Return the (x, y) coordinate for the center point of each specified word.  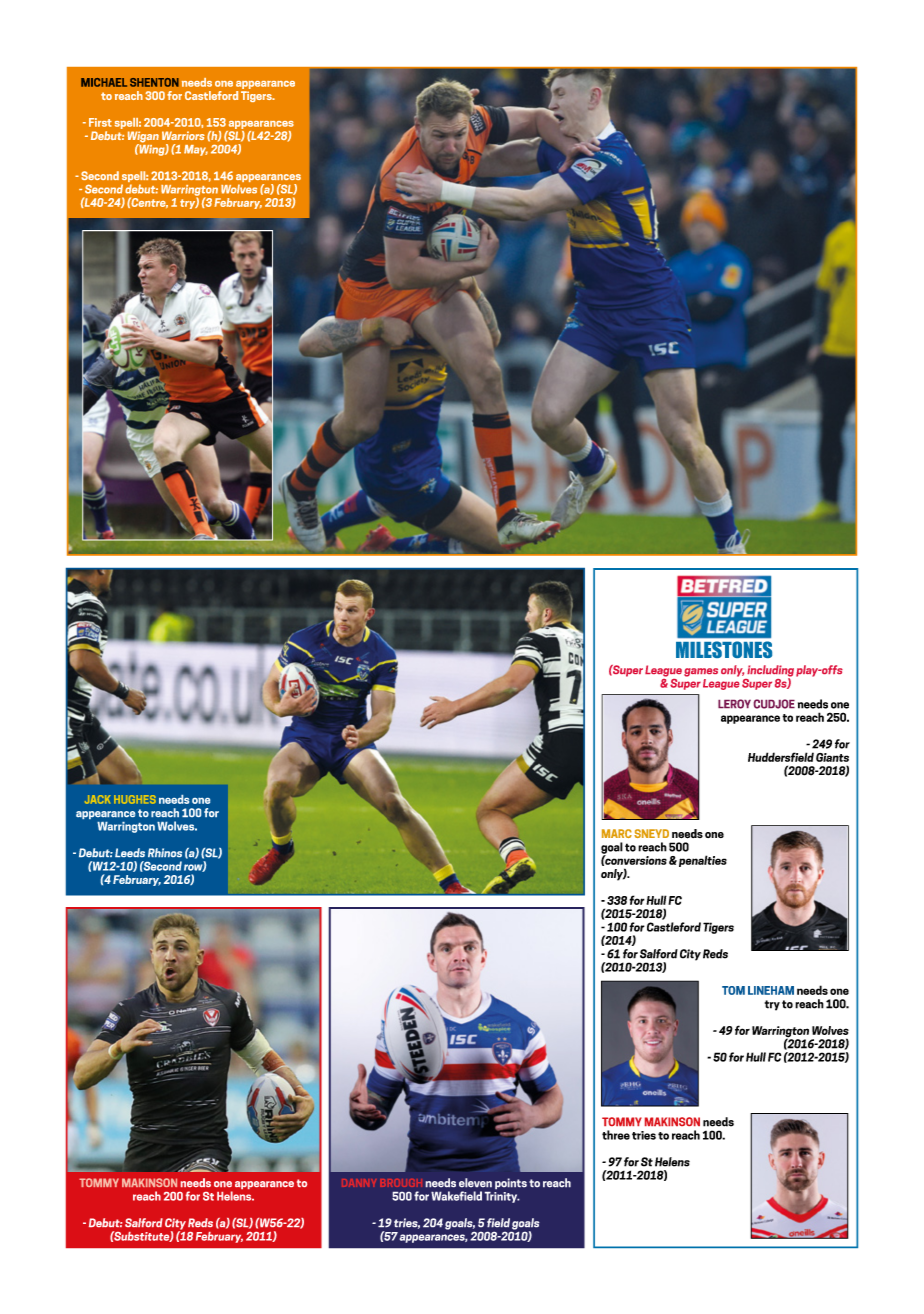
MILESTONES (724, 649)
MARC (617, 833)
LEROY (734, 704)
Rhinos (165, 852)
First (100, 122)
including (770, 672)
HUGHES (135, 799)
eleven (475, 1183)
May (196, 150)
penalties (701, 861)
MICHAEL (104, 82)
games (701, 672)
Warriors (183, 135)
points (511, 1184)
